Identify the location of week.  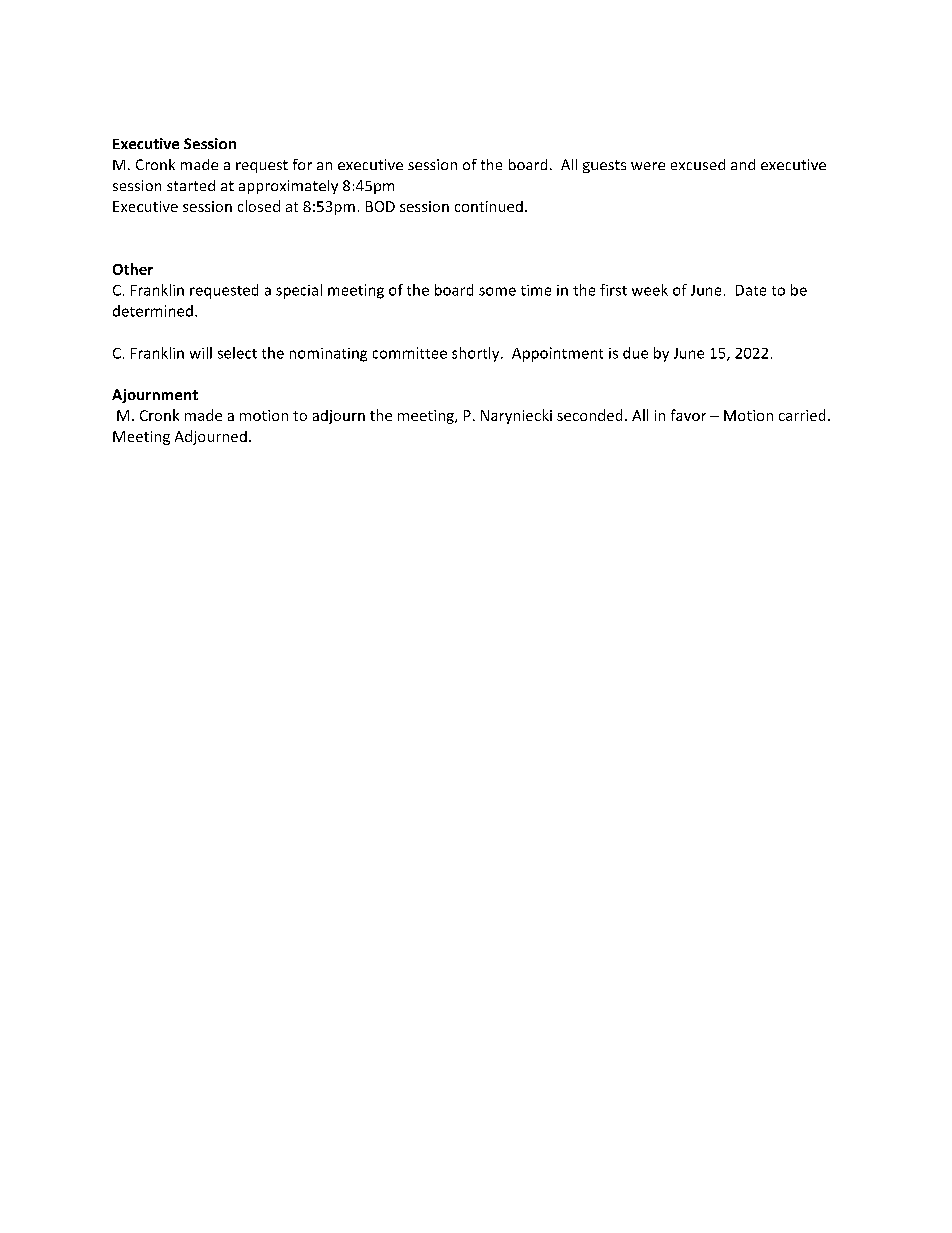
(650, 290).
